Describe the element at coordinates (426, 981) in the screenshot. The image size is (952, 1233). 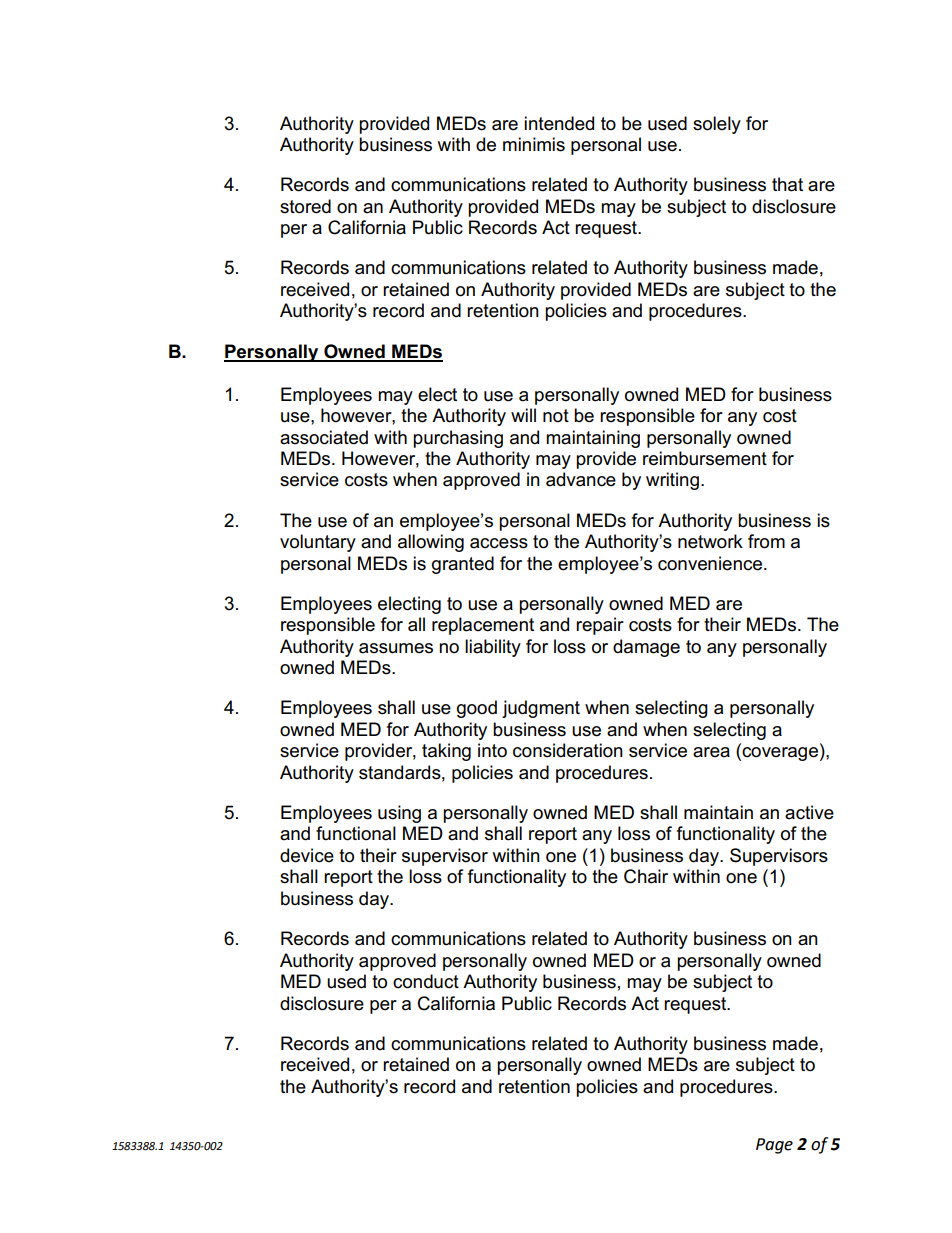
I see `conduct` at that location.
